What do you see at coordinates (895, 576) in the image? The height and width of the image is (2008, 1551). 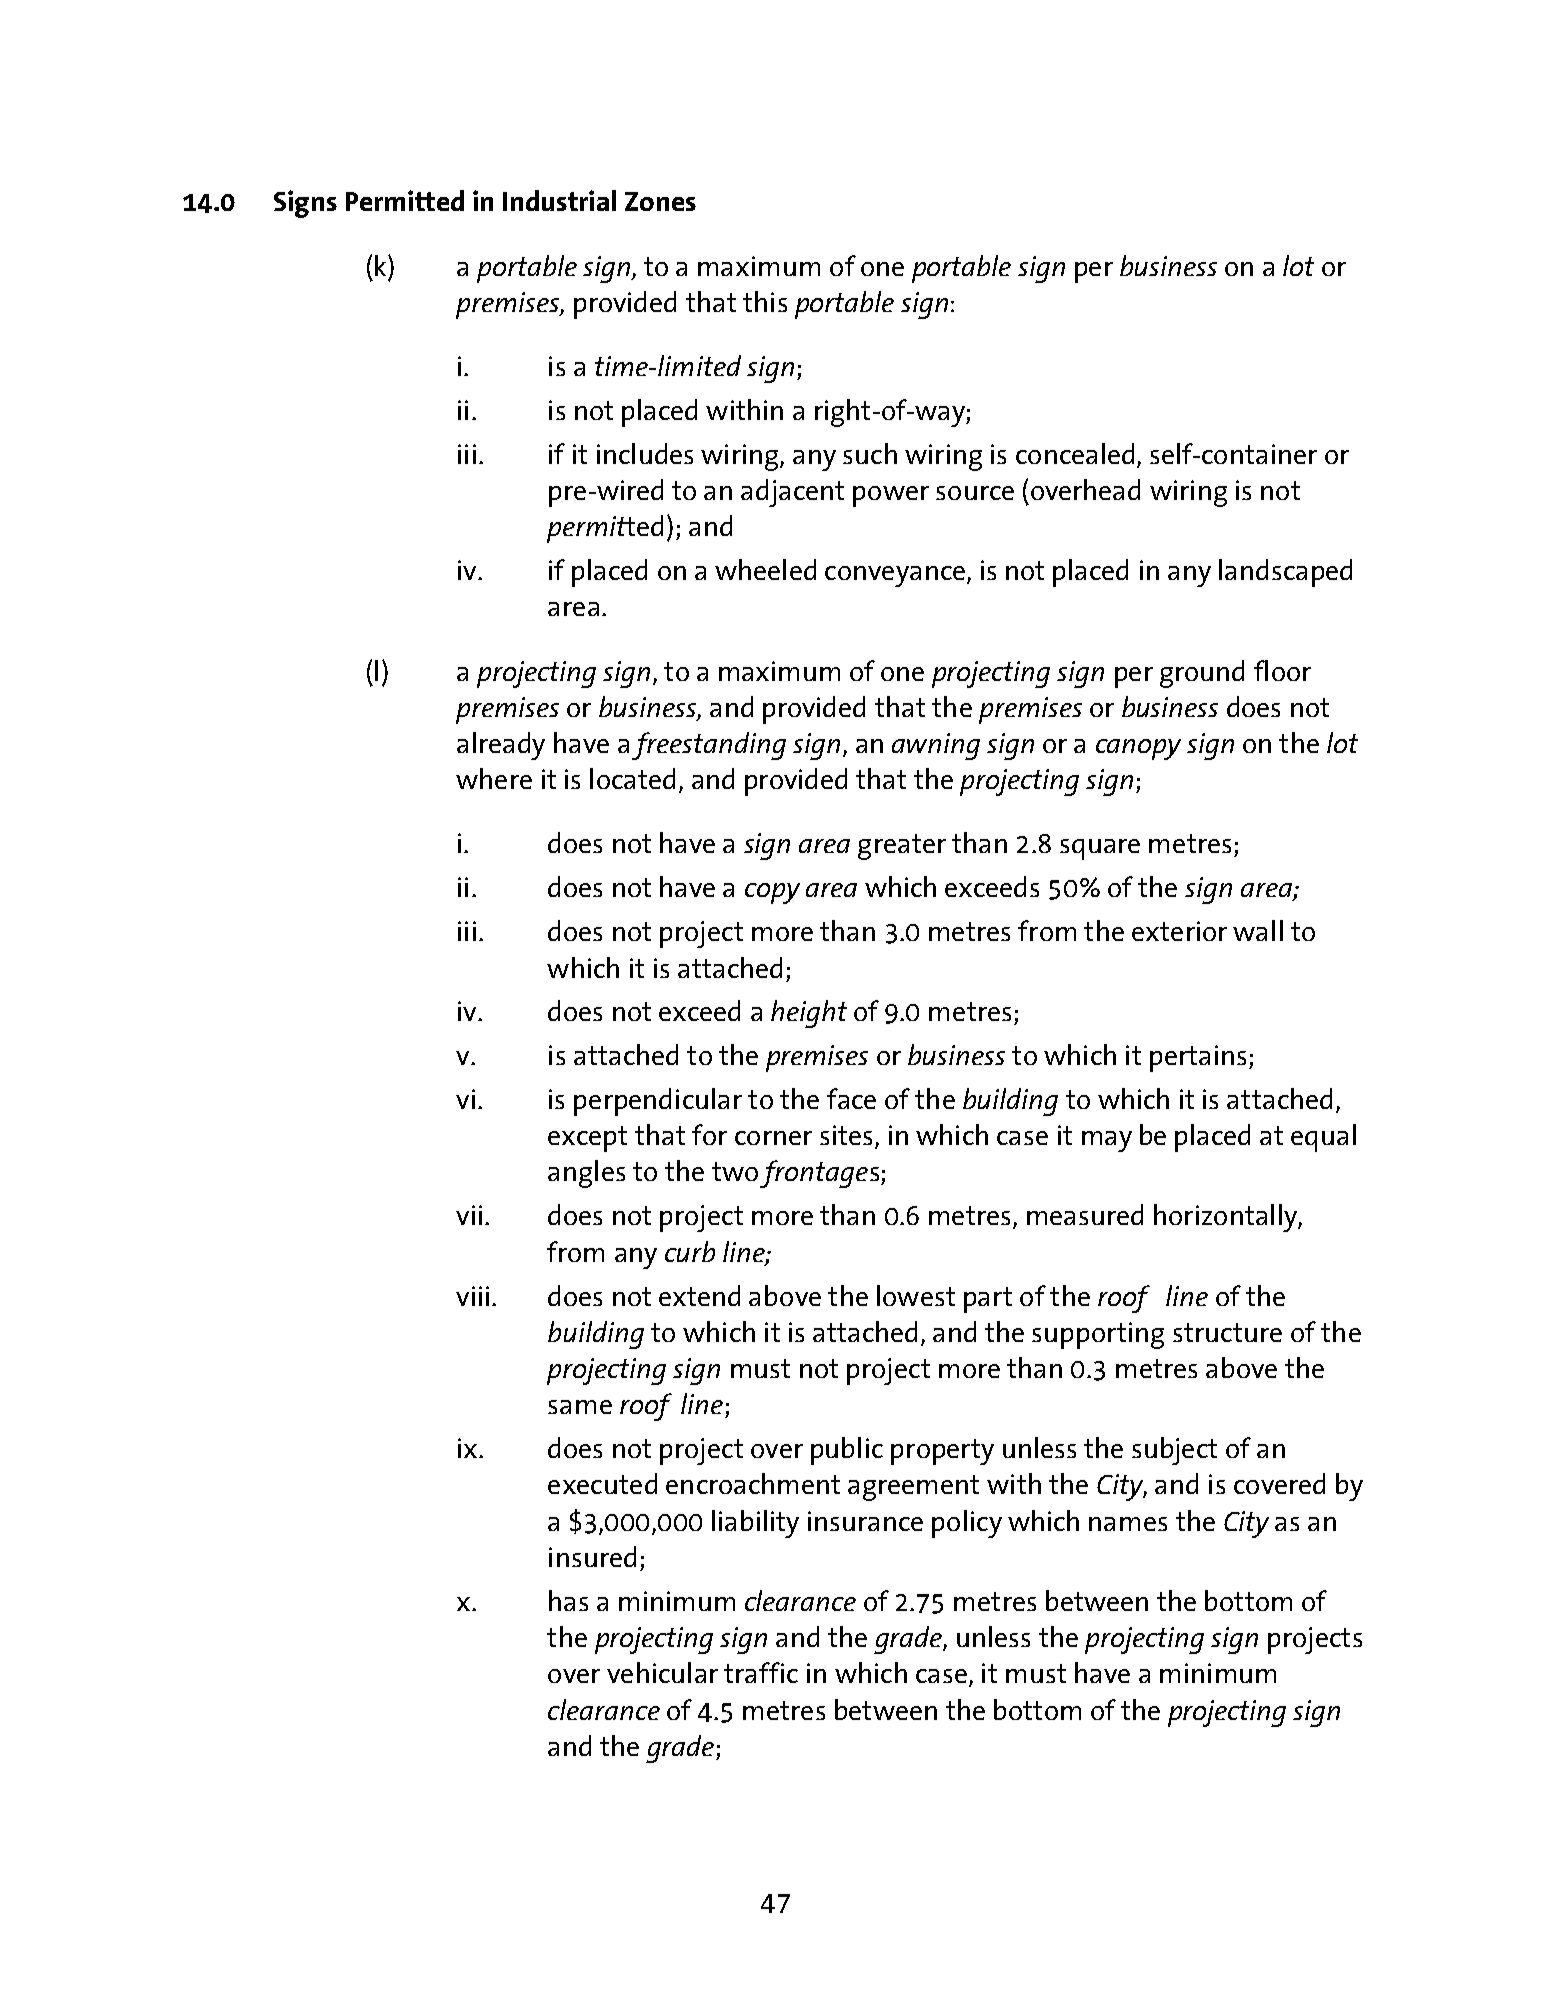 I see `conveyance` at bounding box center [895, 576].
